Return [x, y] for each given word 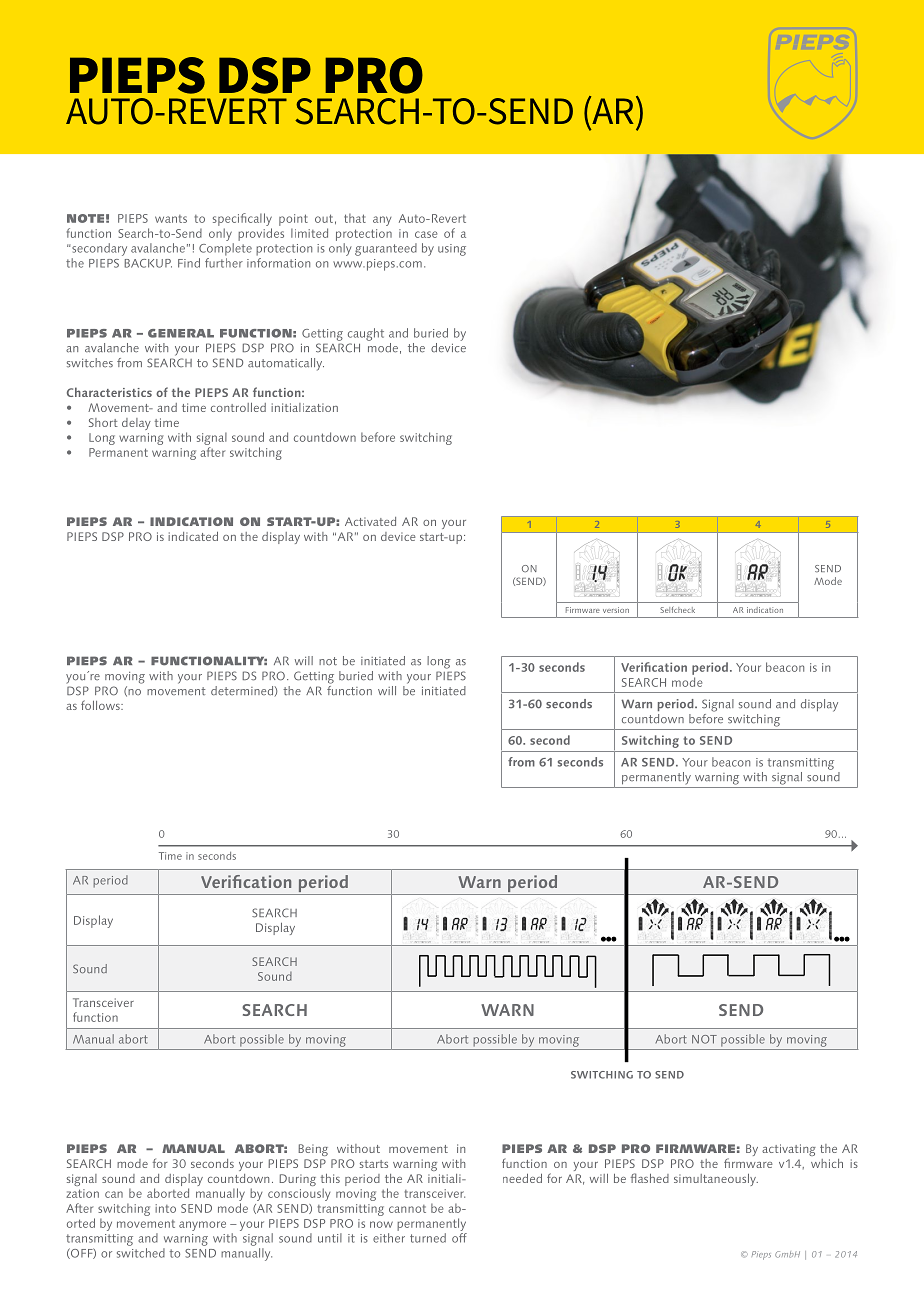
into [165, 1208]
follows [101, 705]
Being [313, 1150]
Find [189, 263]
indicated [193, 536]
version [616, 610]
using [452, 250]
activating [789, 1150]
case [426, 234]
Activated [370, 521]
